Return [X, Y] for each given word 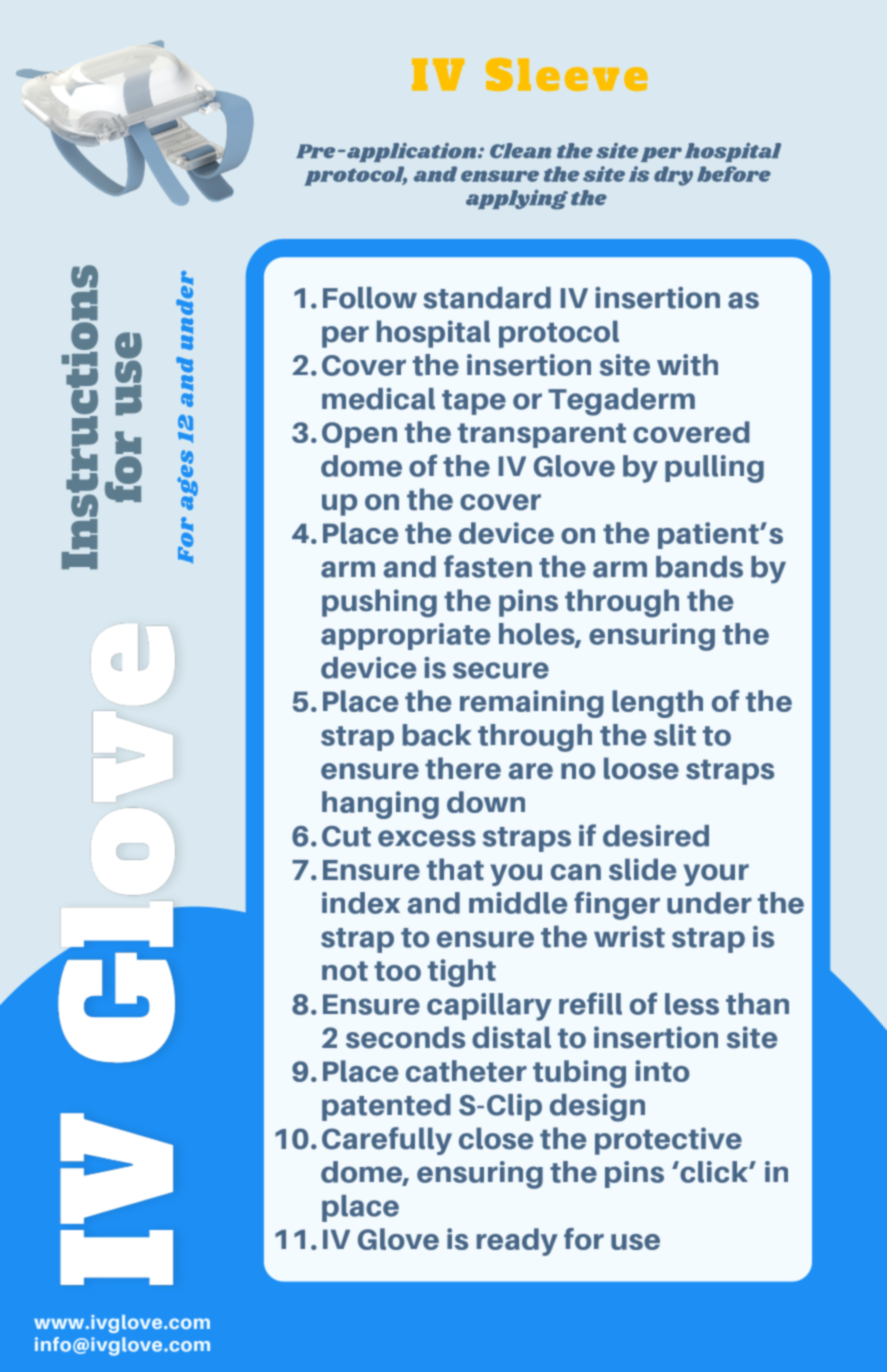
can [576, 872]
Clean [520, 151]
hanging [380, 805]
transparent [542, 435]
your [716, 875]
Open [359, 435]
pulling [714, 469]
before [734, 174]
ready [517, 1242]
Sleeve [567, 74]
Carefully [387, 1141]
